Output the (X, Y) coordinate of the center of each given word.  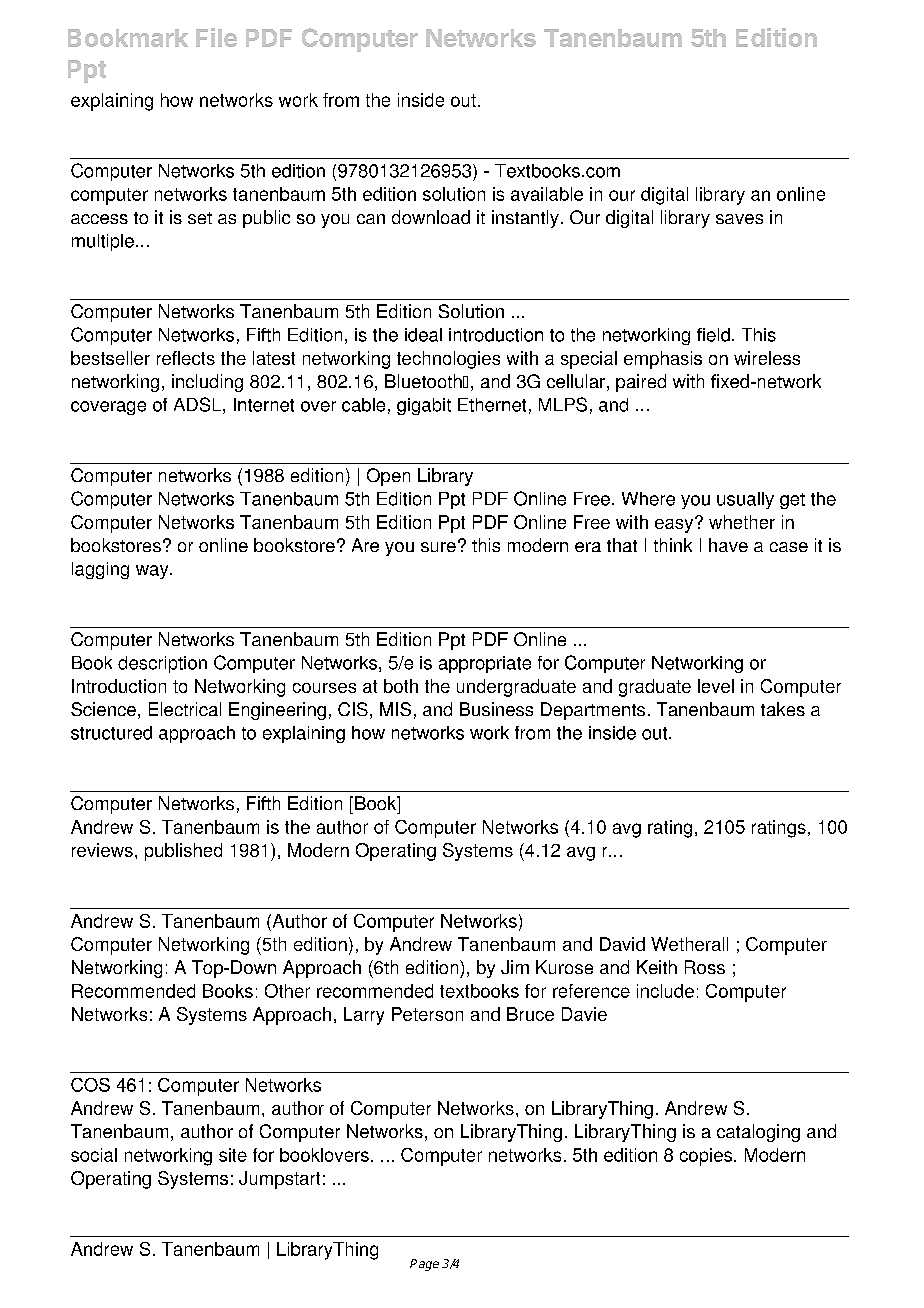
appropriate (485, 664)
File (216, 37)
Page (424, 1265)
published (183, 852)
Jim (515, 967)
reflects (186, 358)
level (716, 686)
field (713, 335)
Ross (705, 967)
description (162, 664)
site (233, 1155)
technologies (448, 360)
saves (739, 219)
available (547, 194)
